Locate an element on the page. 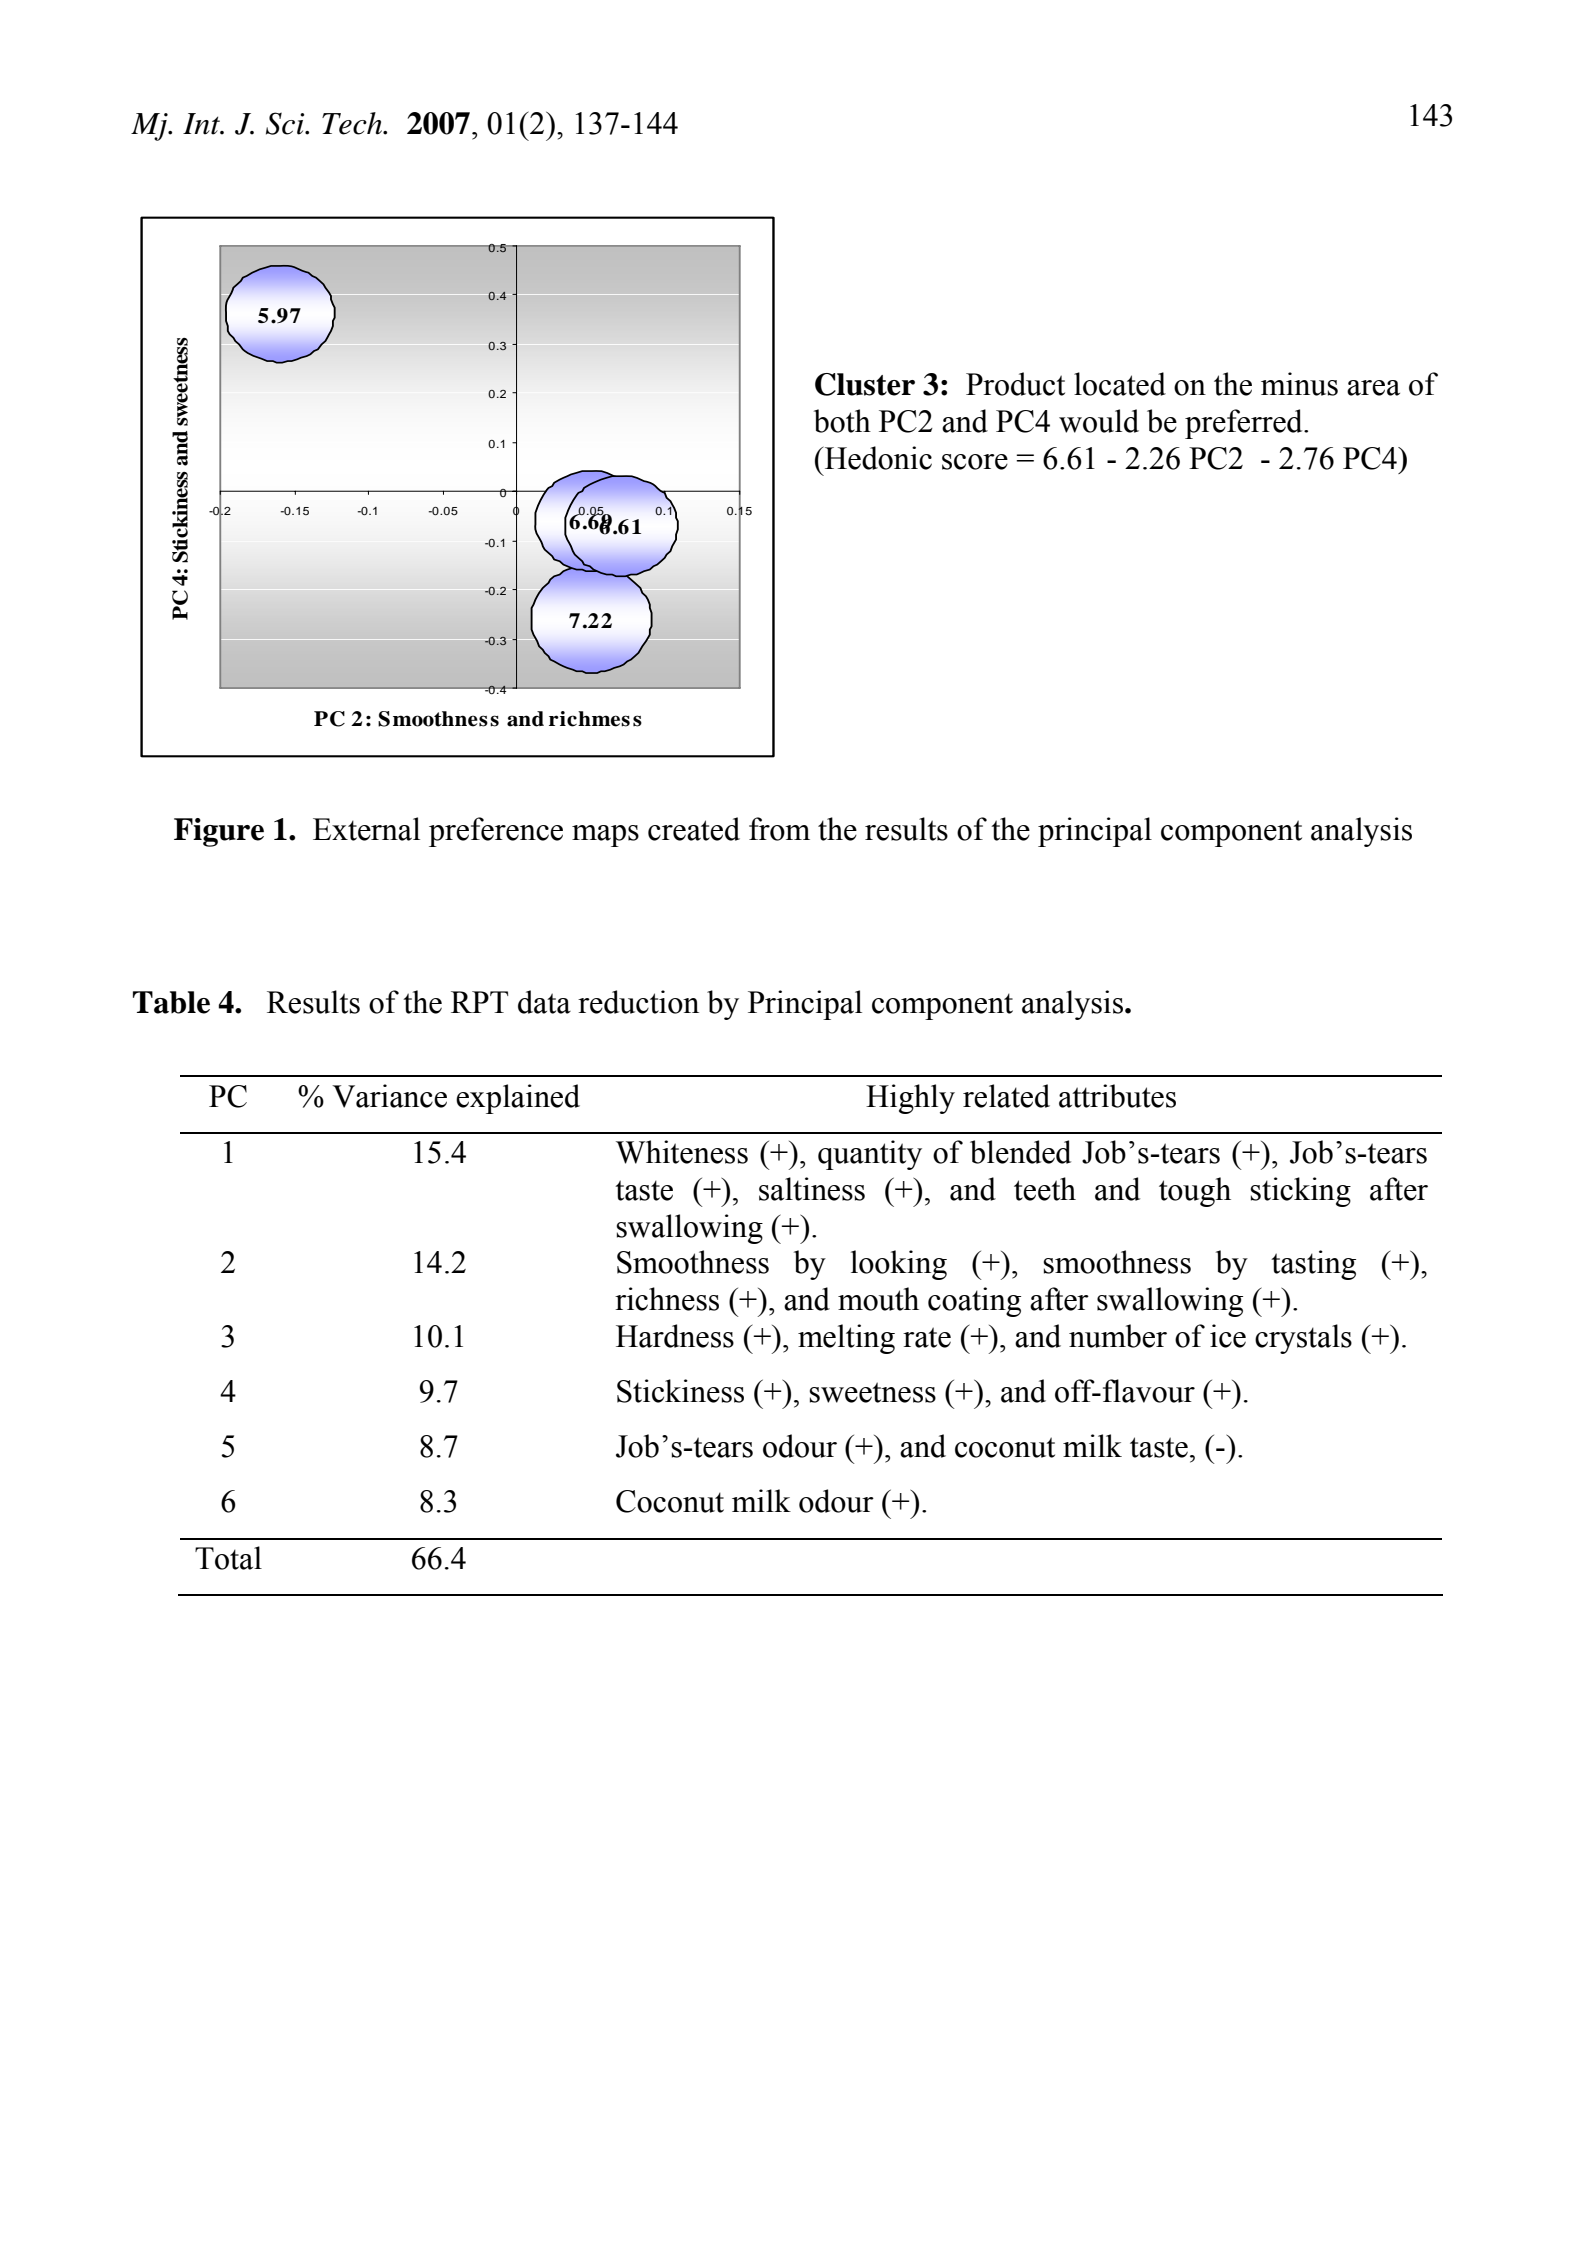  External is located at coordinates (366, 829).
